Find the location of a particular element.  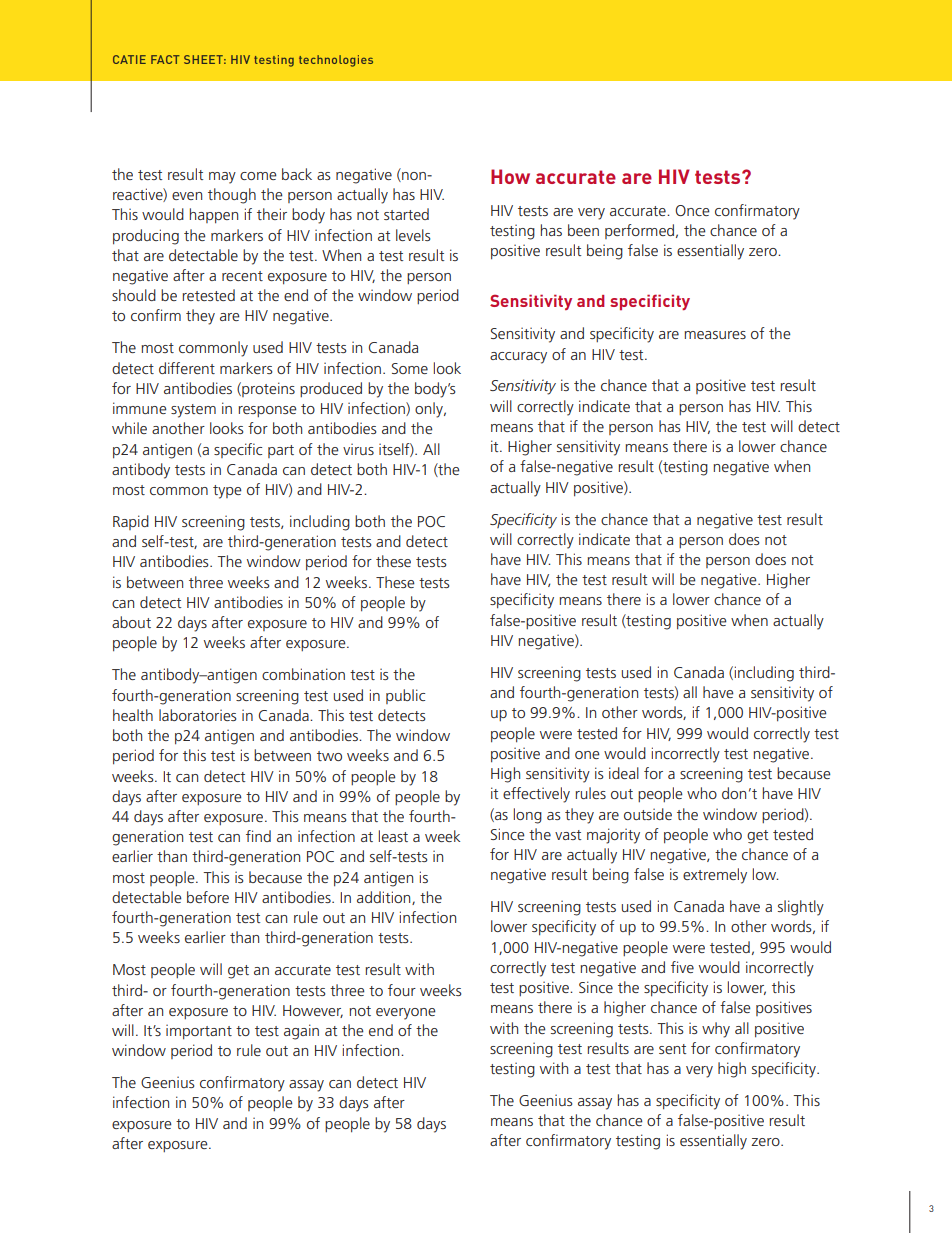

outside is located at coordinates (648, 814).
